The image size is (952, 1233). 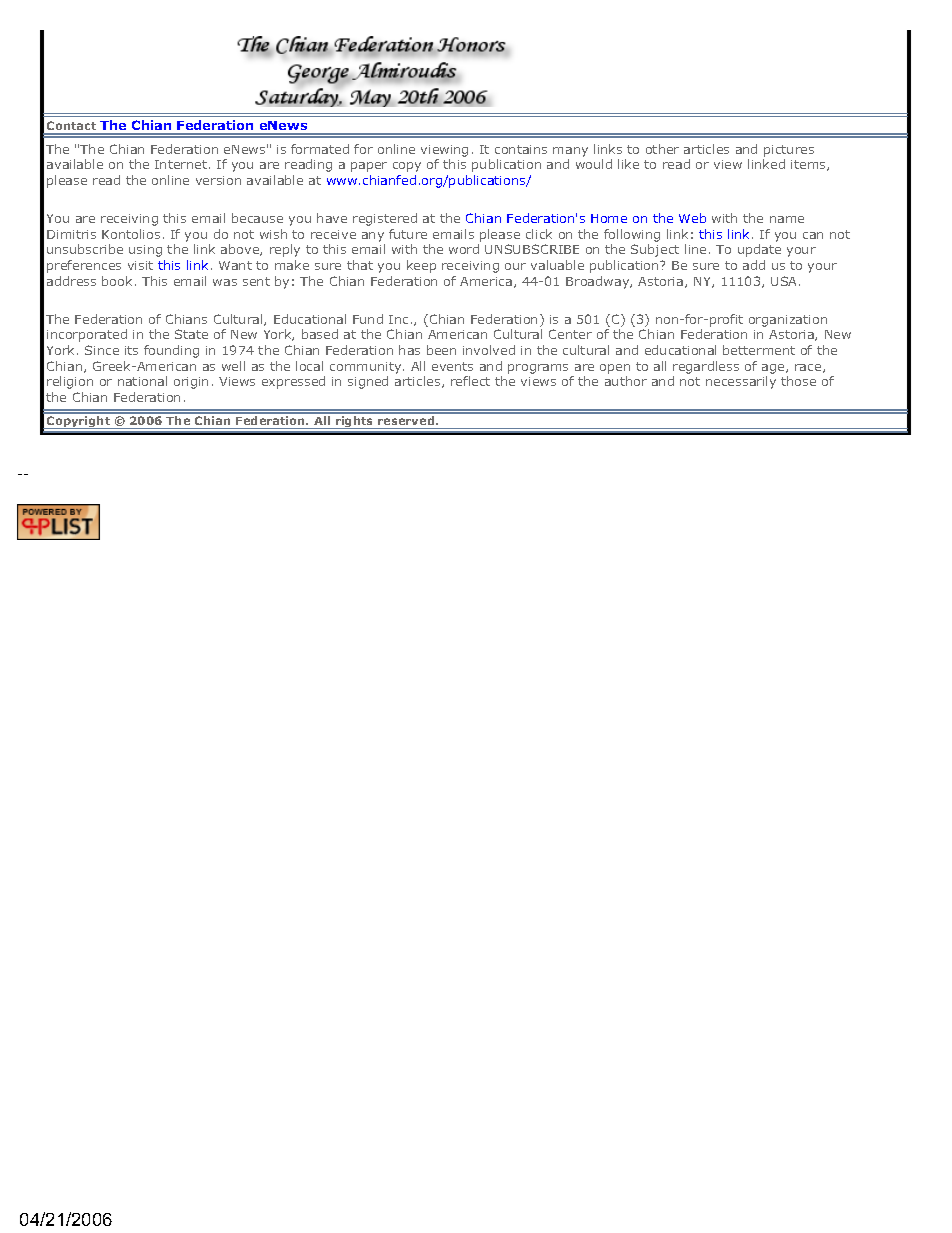 What do you see at coordinates (521, 149) in the screenshot?
I see `contains` at bounding box center [521, 149].
